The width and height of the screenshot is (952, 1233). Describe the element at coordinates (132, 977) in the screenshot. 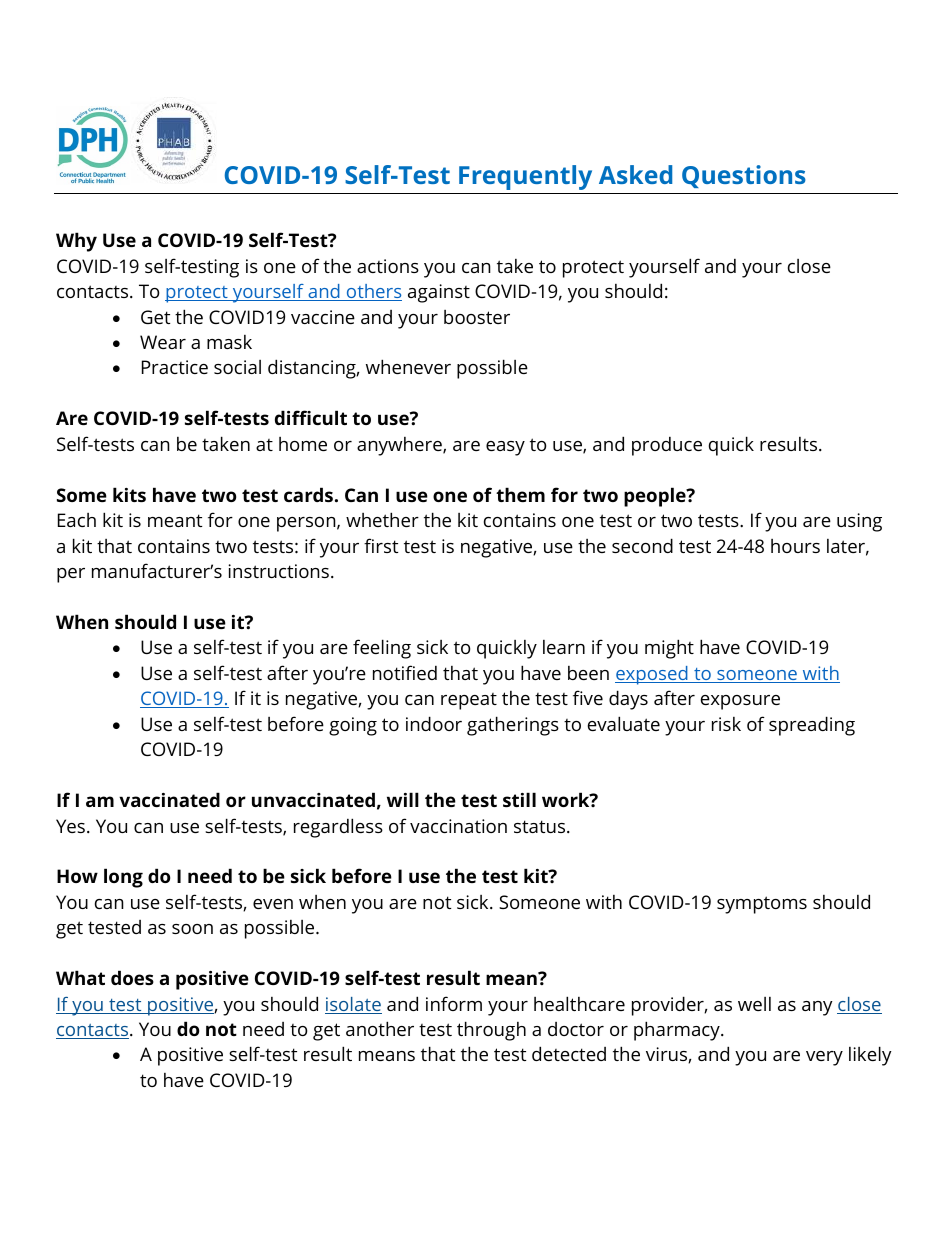

I see `does` at that location.
